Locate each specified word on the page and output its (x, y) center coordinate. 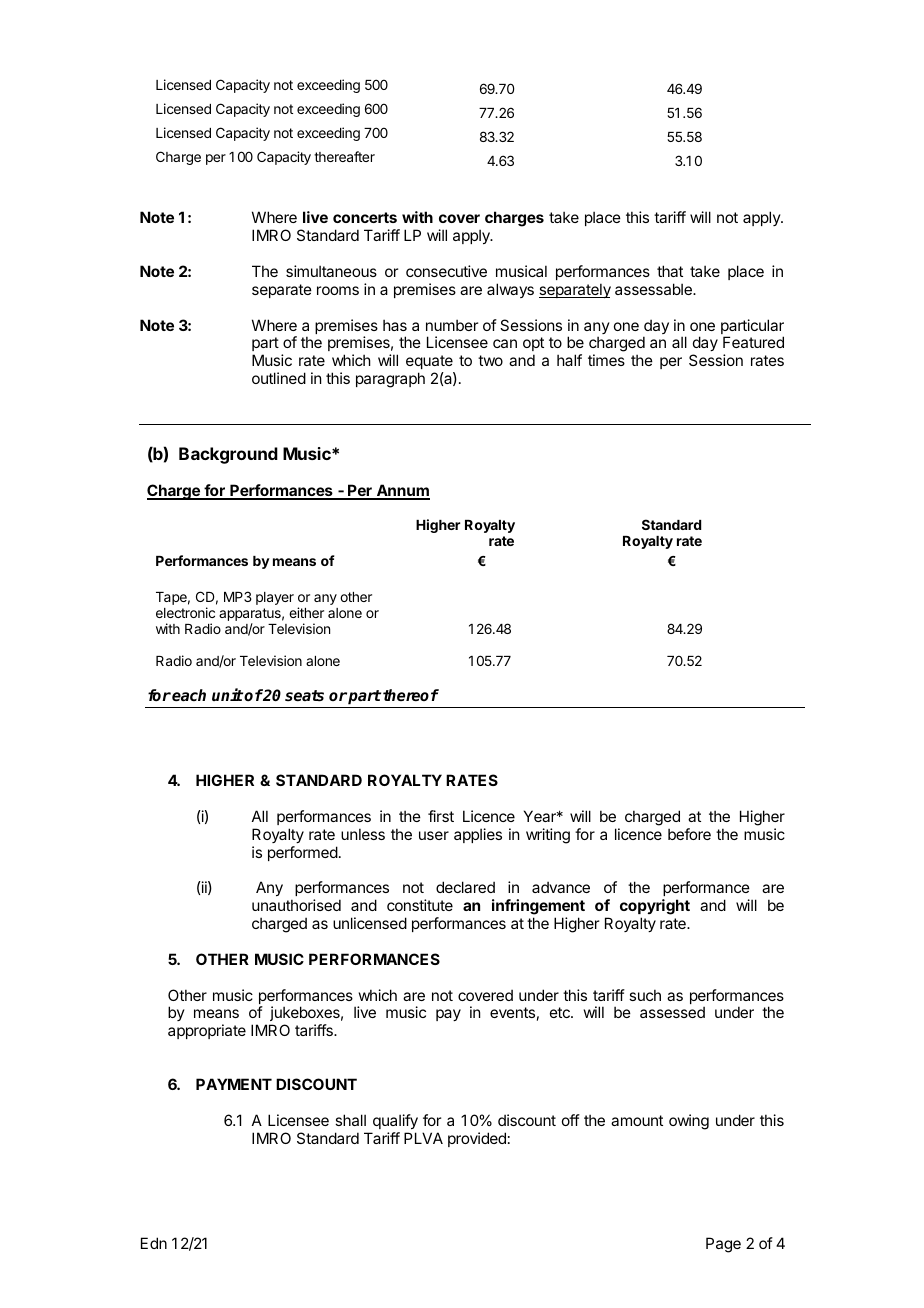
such (645, 995)
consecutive (446, 271)
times (606, 360)
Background (228, 455)
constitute (420, 905)
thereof (411, 695)
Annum (402, 491)
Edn (154, 1243)
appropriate (207, 1031)
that (670, 271)
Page (723, 1245)
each (189, 695)
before (689, 834)
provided (477, 1139)
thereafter (344, 156)
